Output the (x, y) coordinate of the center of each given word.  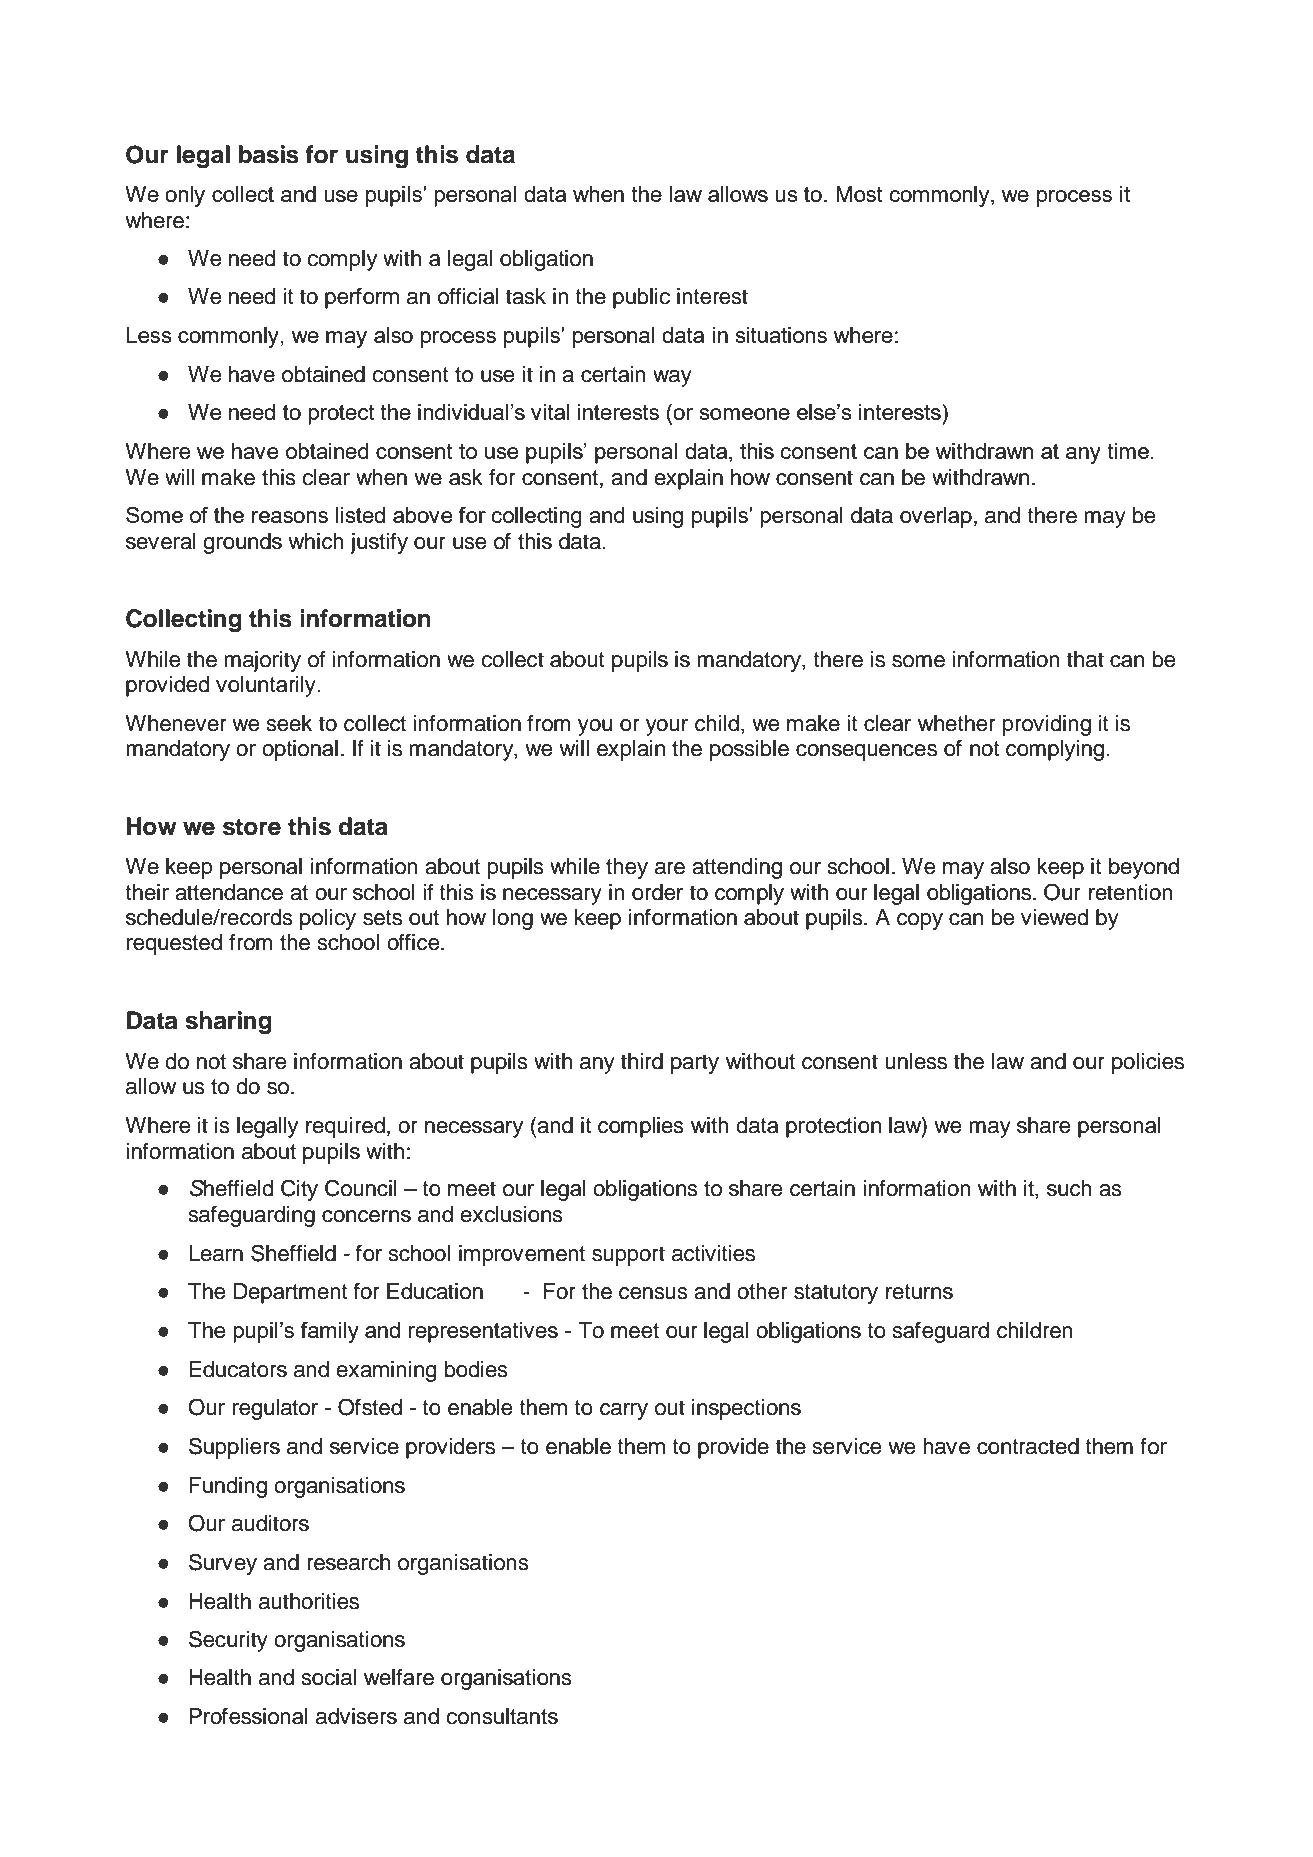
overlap (936, 517)
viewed (1055, 917)
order (657, 892)
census (653, 1293)
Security (228, 1641)
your (667, 727)
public (641, 298)
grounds (242, 543)
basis (269, 154)
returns (919, 1292)
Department (290, 1293)
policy (328, 919)
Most (859, 194)
